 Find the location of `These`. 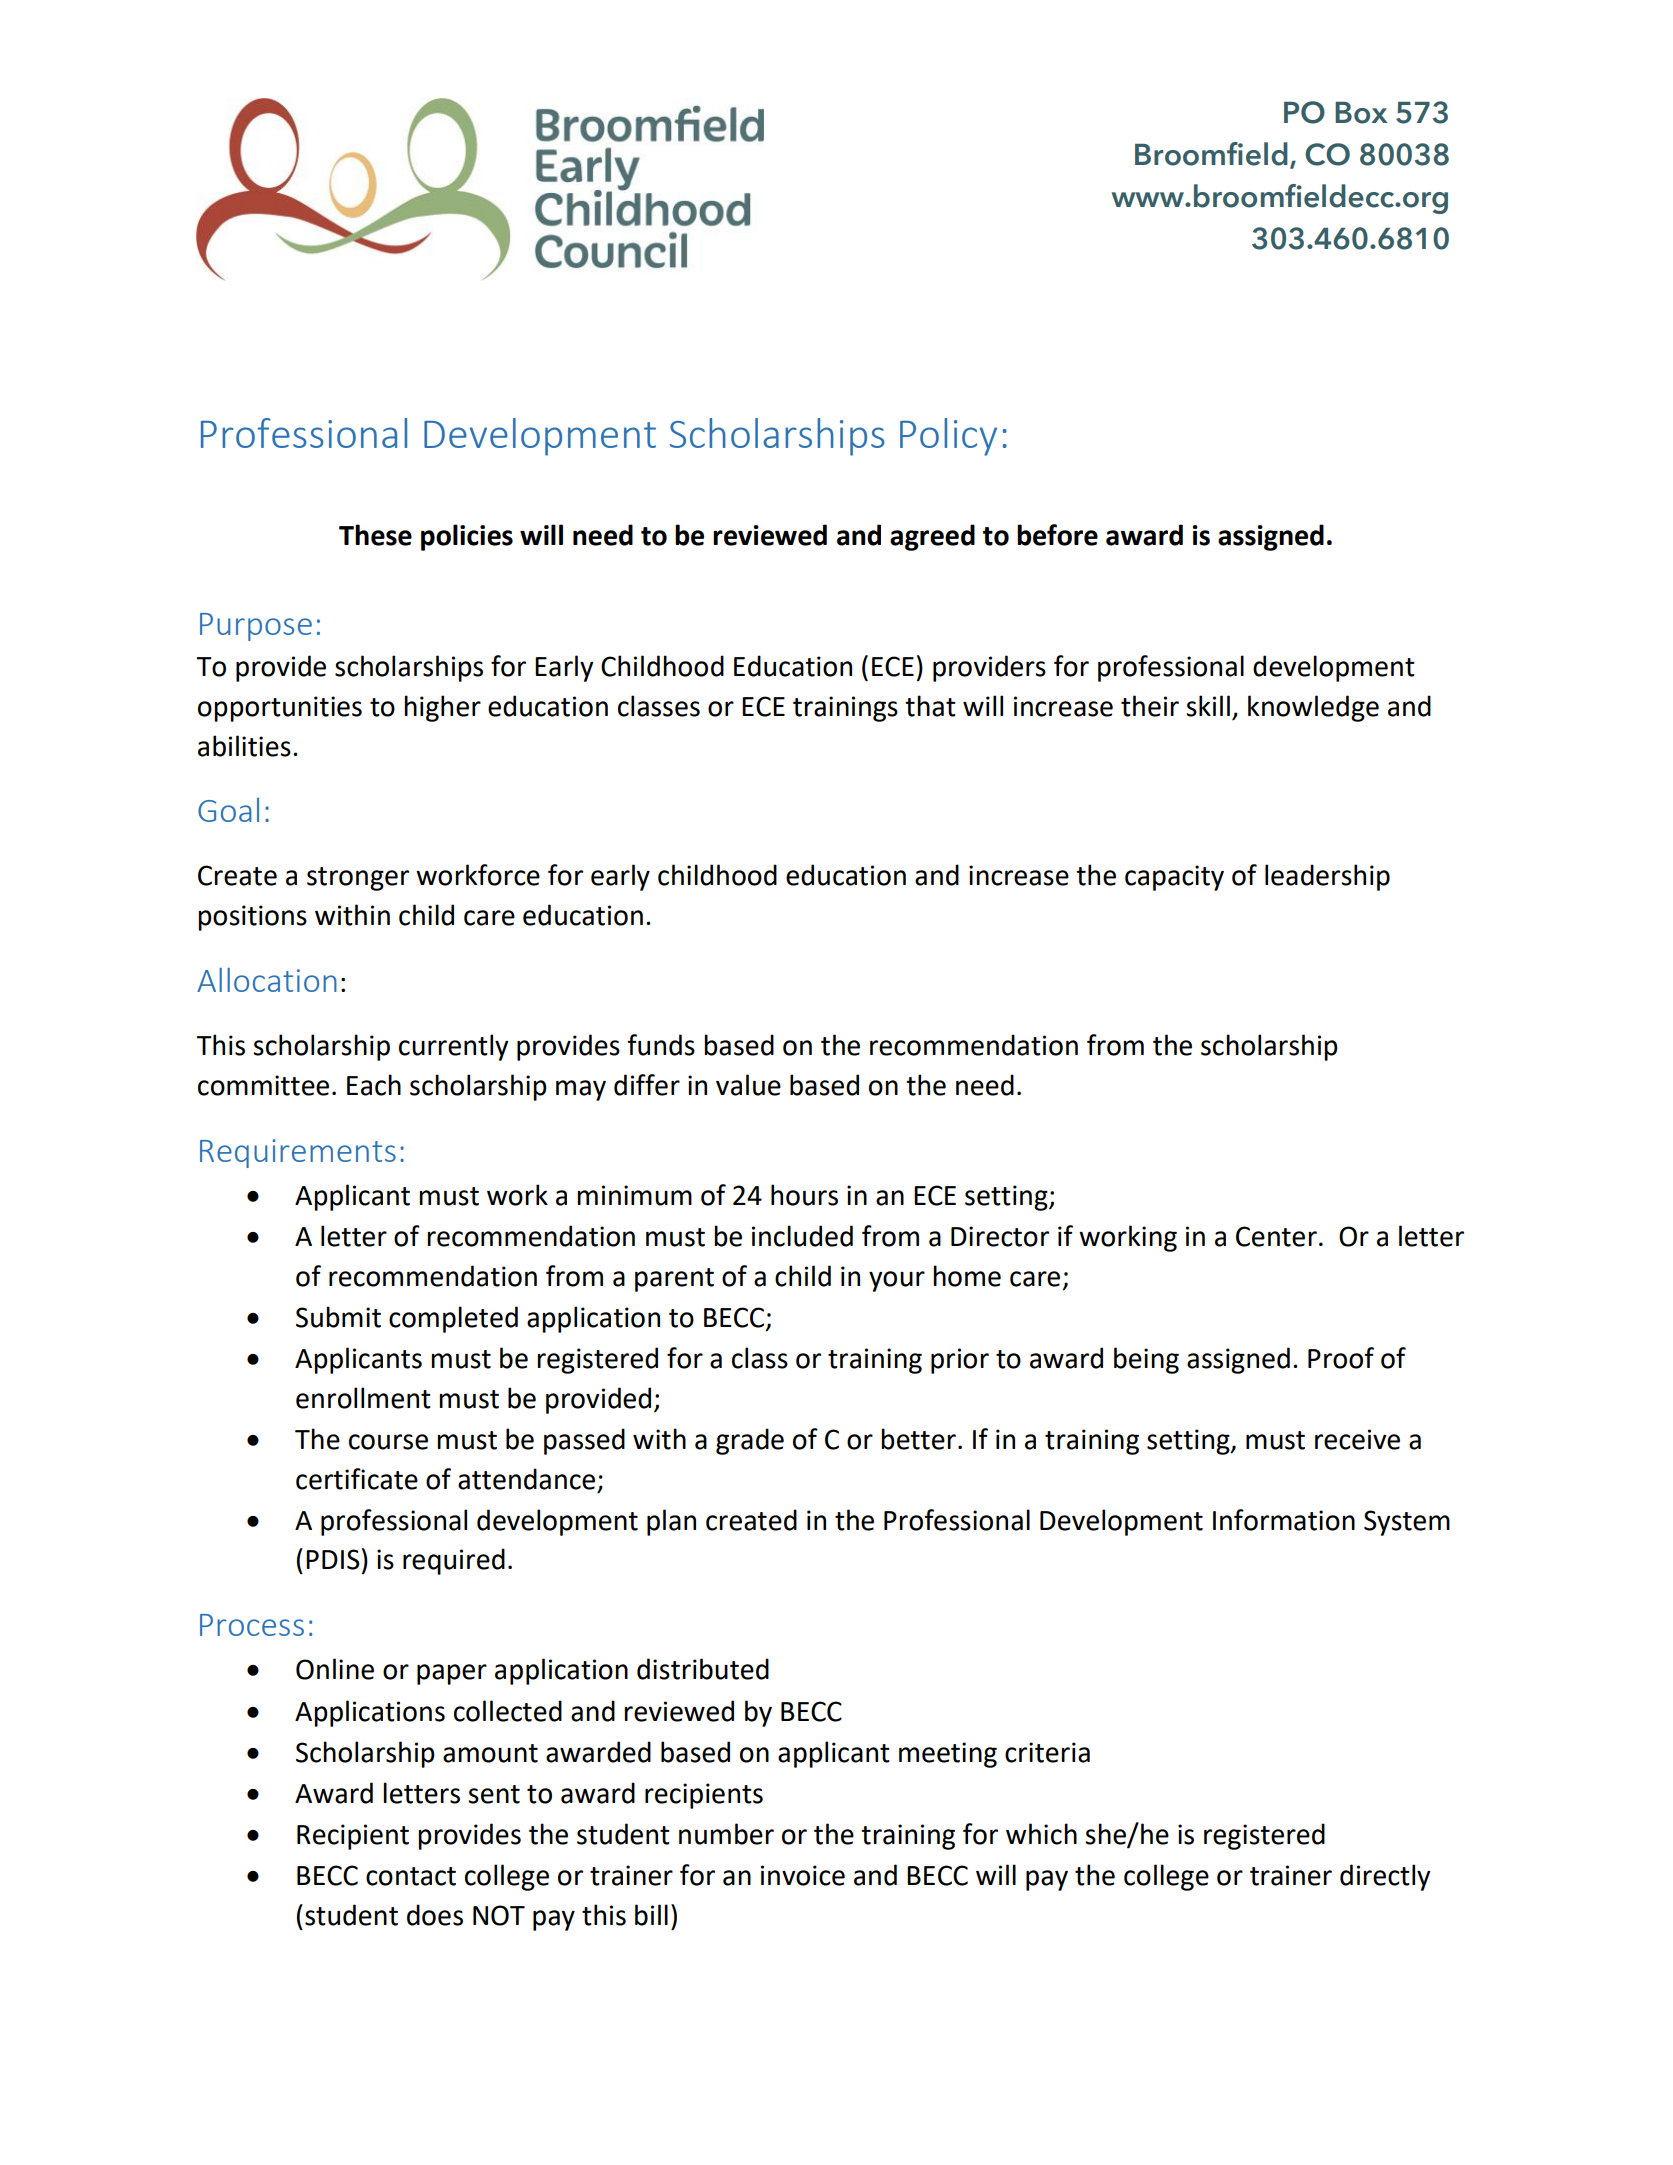

These is located at coordinates (375, 535).
